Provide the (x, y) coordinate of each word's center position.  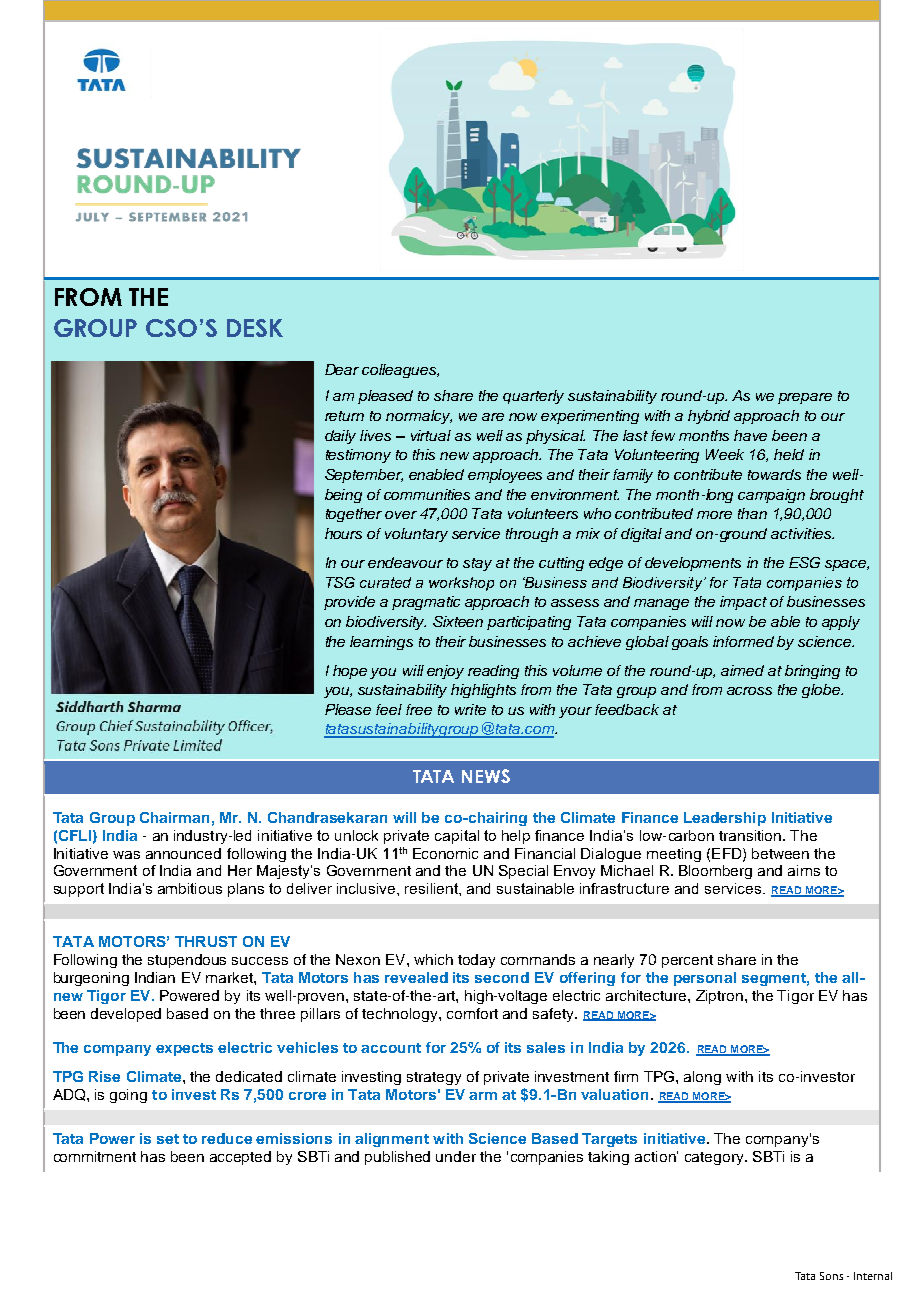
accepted (240, 1158)
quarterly (533, 397)
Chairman (174, 817)
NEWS (486, 776)
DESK (255, 328)
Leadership (725, 819)
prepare (805, 398)
